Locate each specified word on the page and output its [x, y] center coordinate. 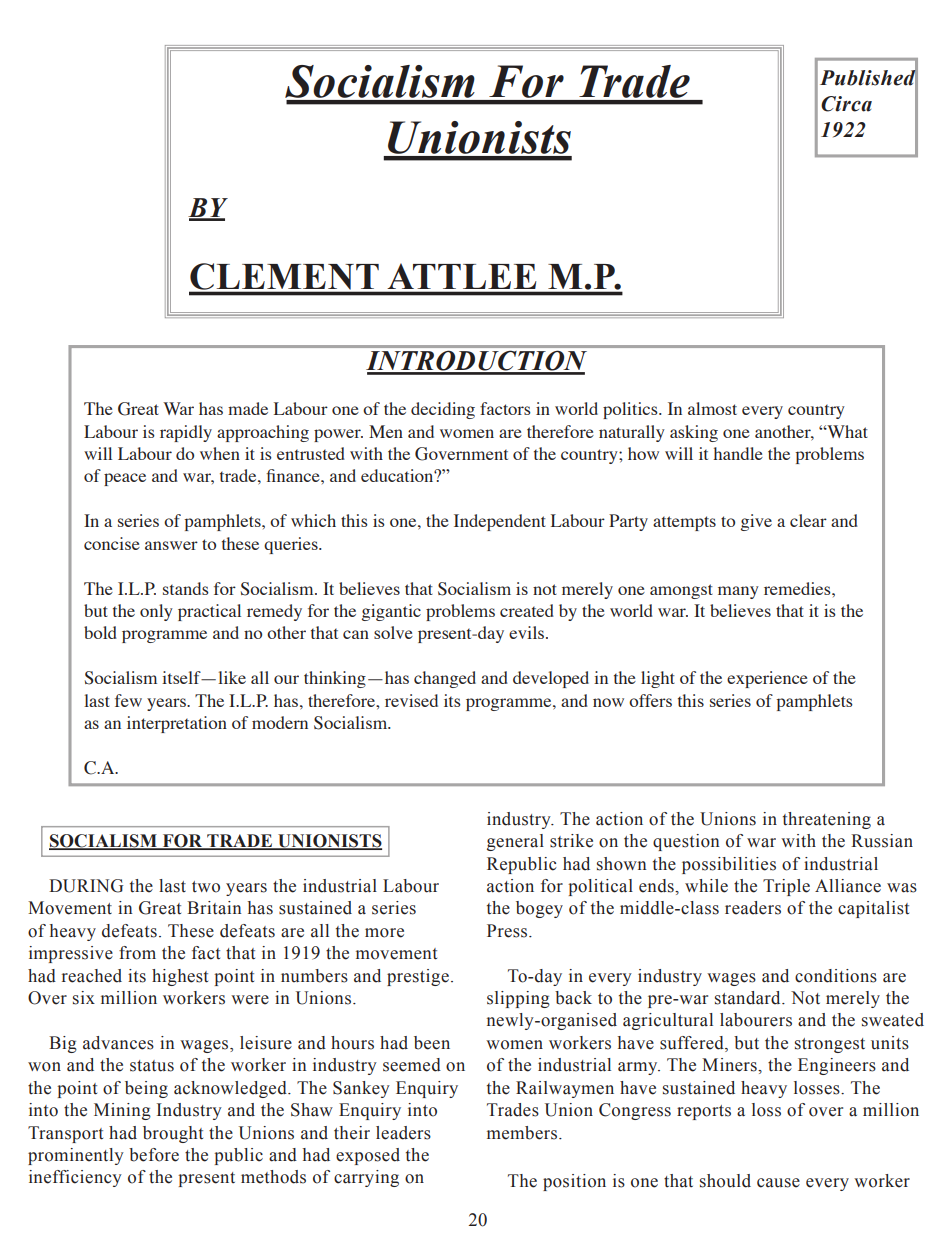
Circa [846, 104]
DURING [86, 886]
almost [712, 408]
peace [125, 479]
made [248, 408]
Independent [500, 522]
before [154, 1155]
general [515, 842]
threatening [827, 820]
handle [738, 453]
